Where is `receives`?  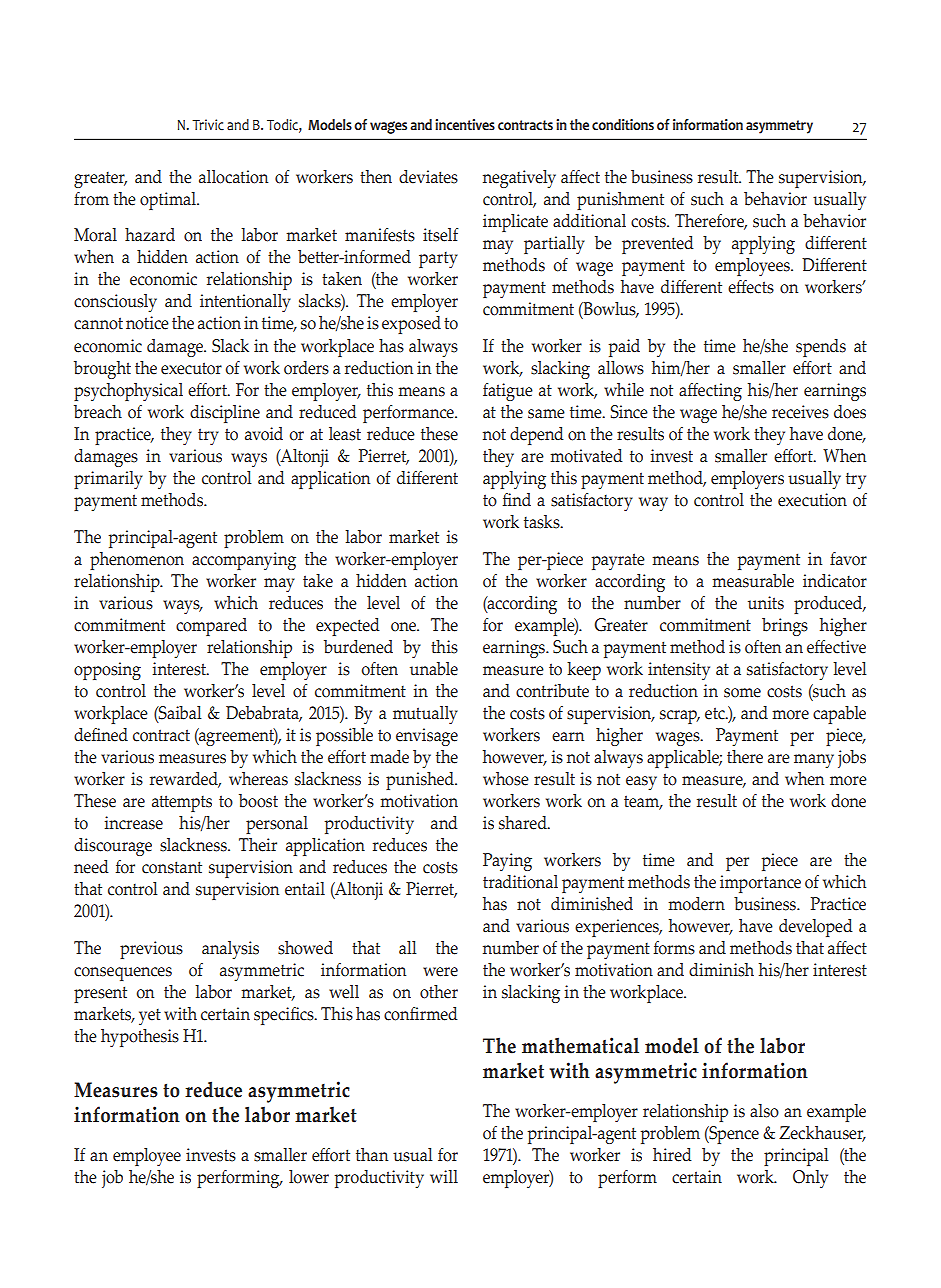
receives is located at coordinates (800, 412).
